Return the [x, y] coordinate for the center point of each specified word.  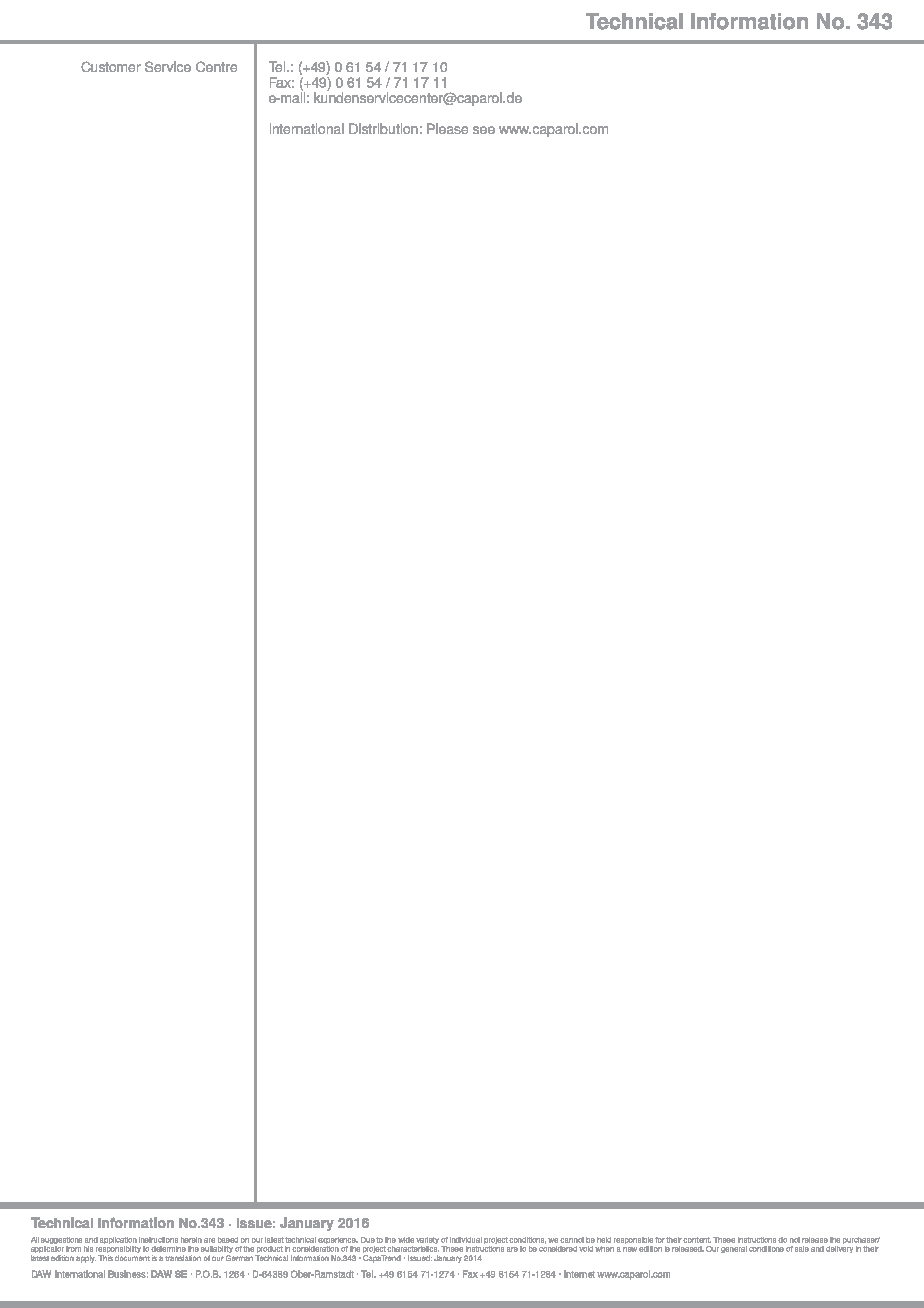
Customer [111, 66]
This [105, 1258]
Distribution [383, 128]
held [604, 1240]
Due [368, 1240]
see [484, 130]
